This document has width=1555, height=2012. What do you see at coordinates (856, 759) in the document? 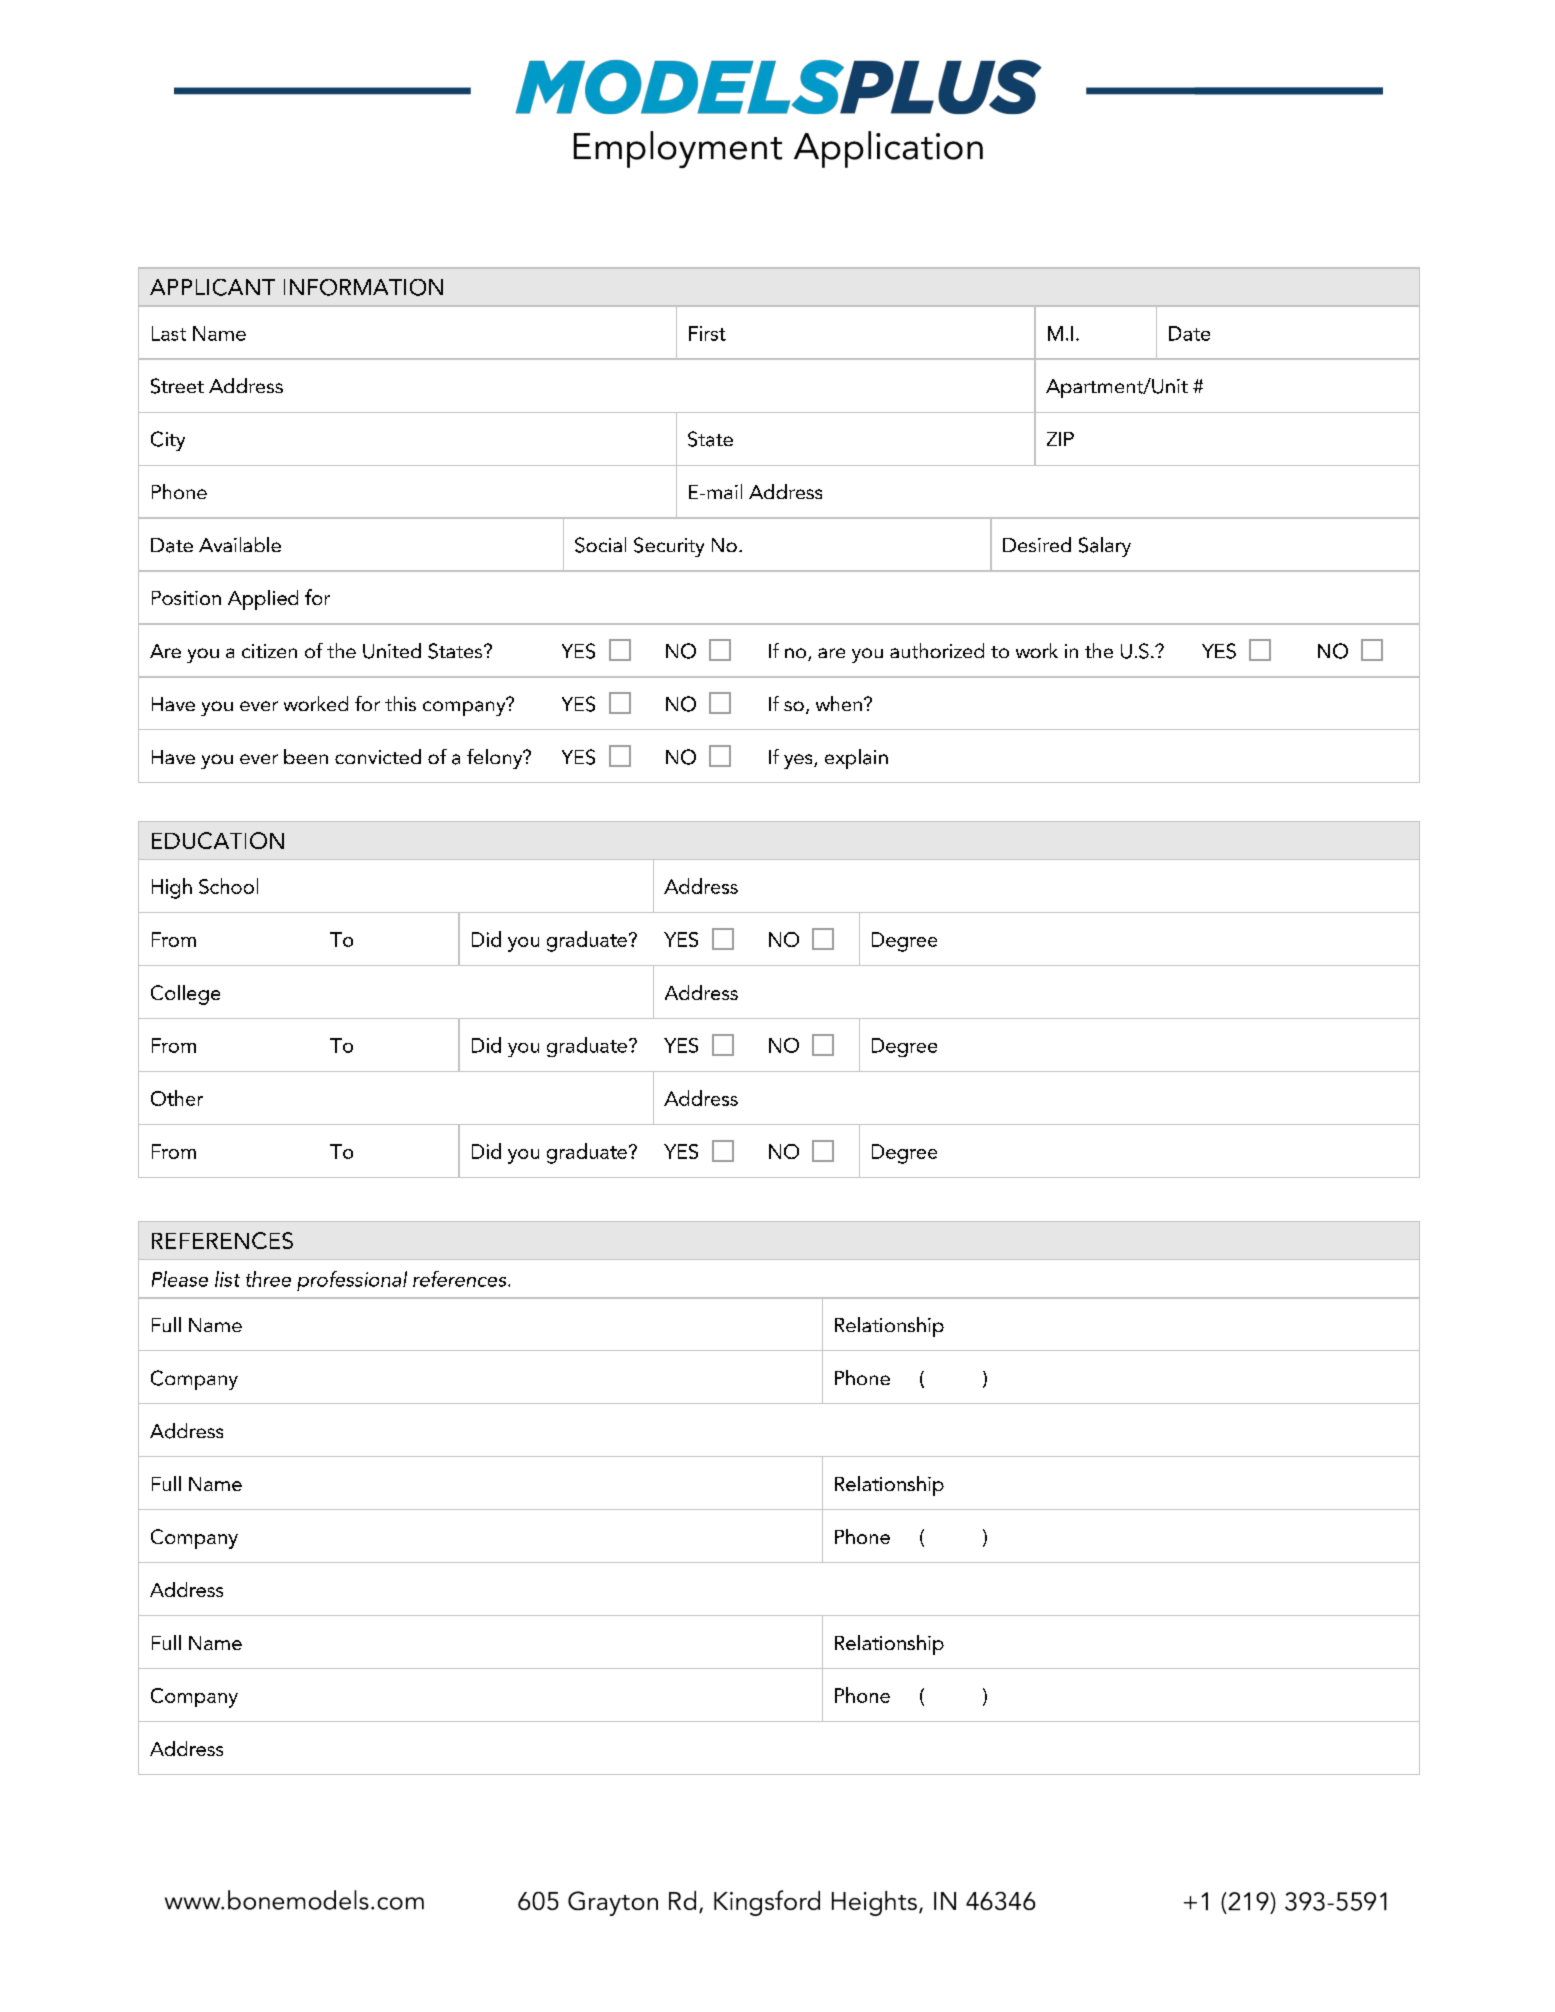
I see `explain` at bounding box center [856, 759].
